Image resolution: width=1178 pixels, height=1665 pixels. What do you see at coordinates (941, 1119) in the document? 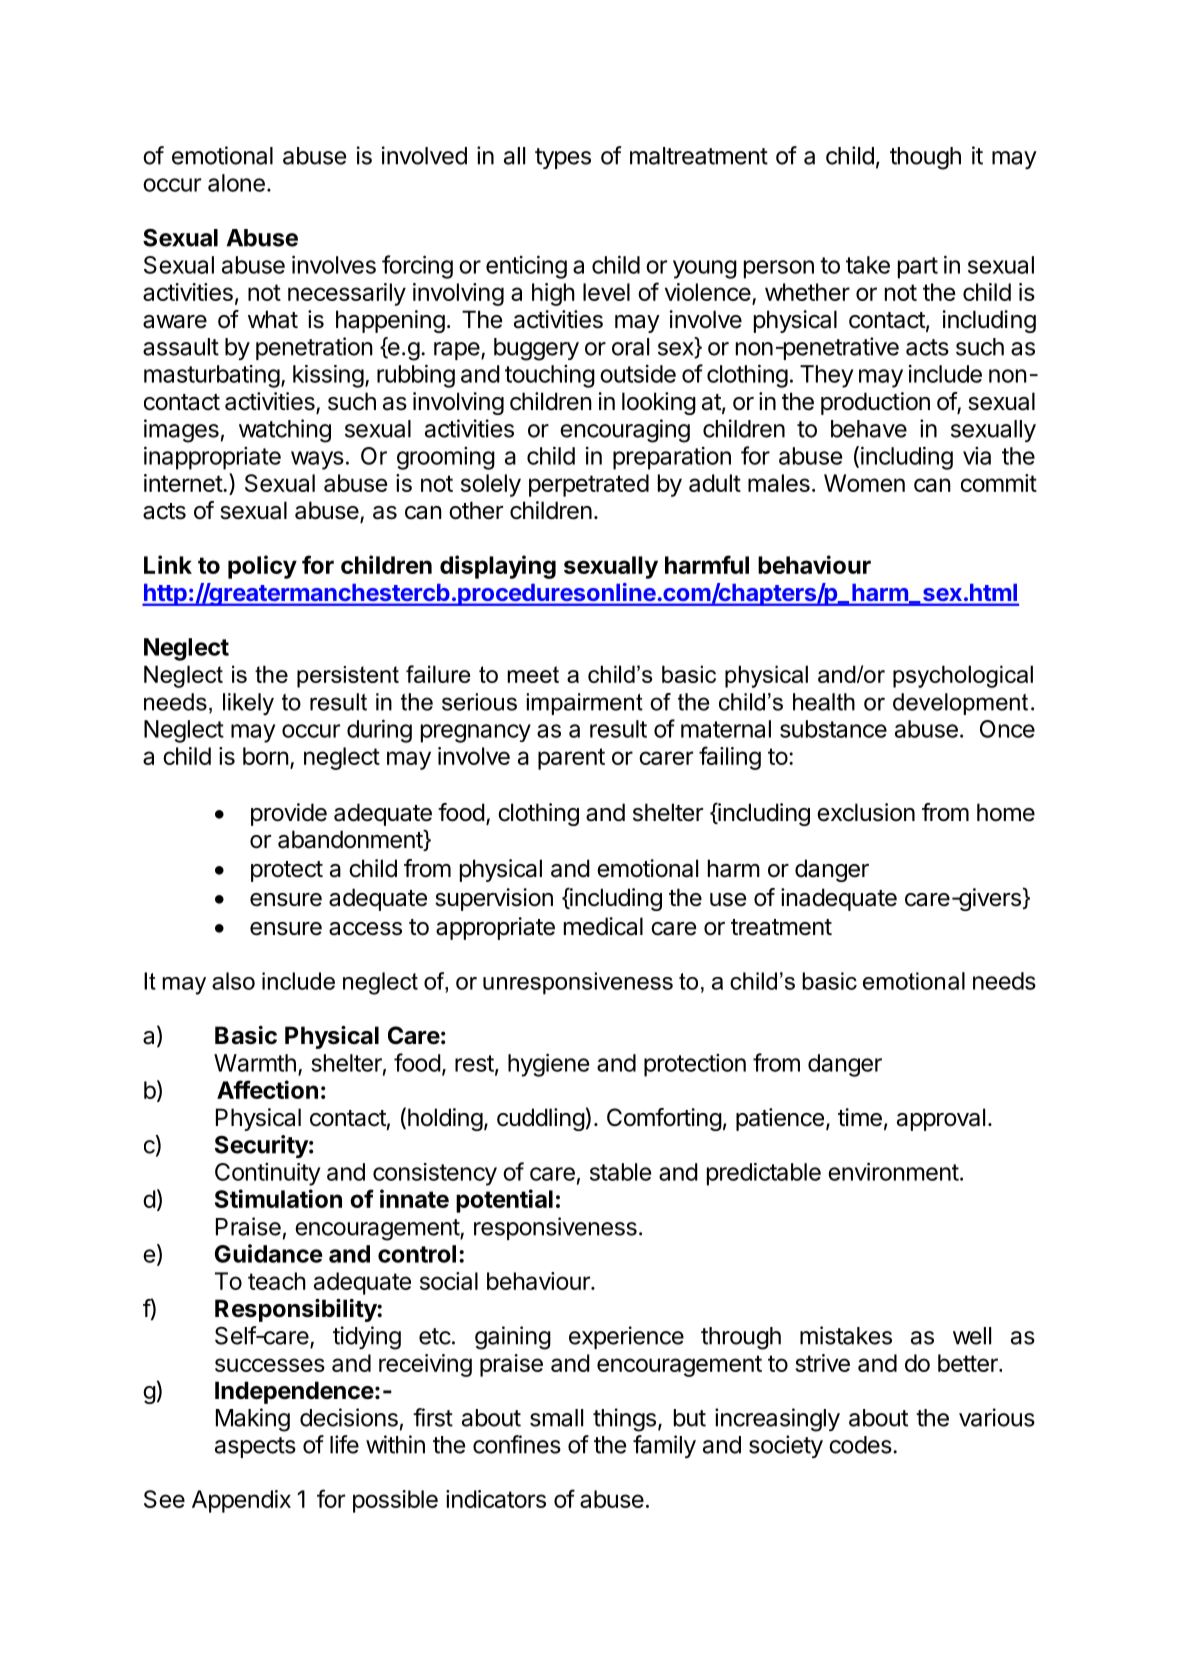
I see `approval` at bounding box center [941, 1119].
